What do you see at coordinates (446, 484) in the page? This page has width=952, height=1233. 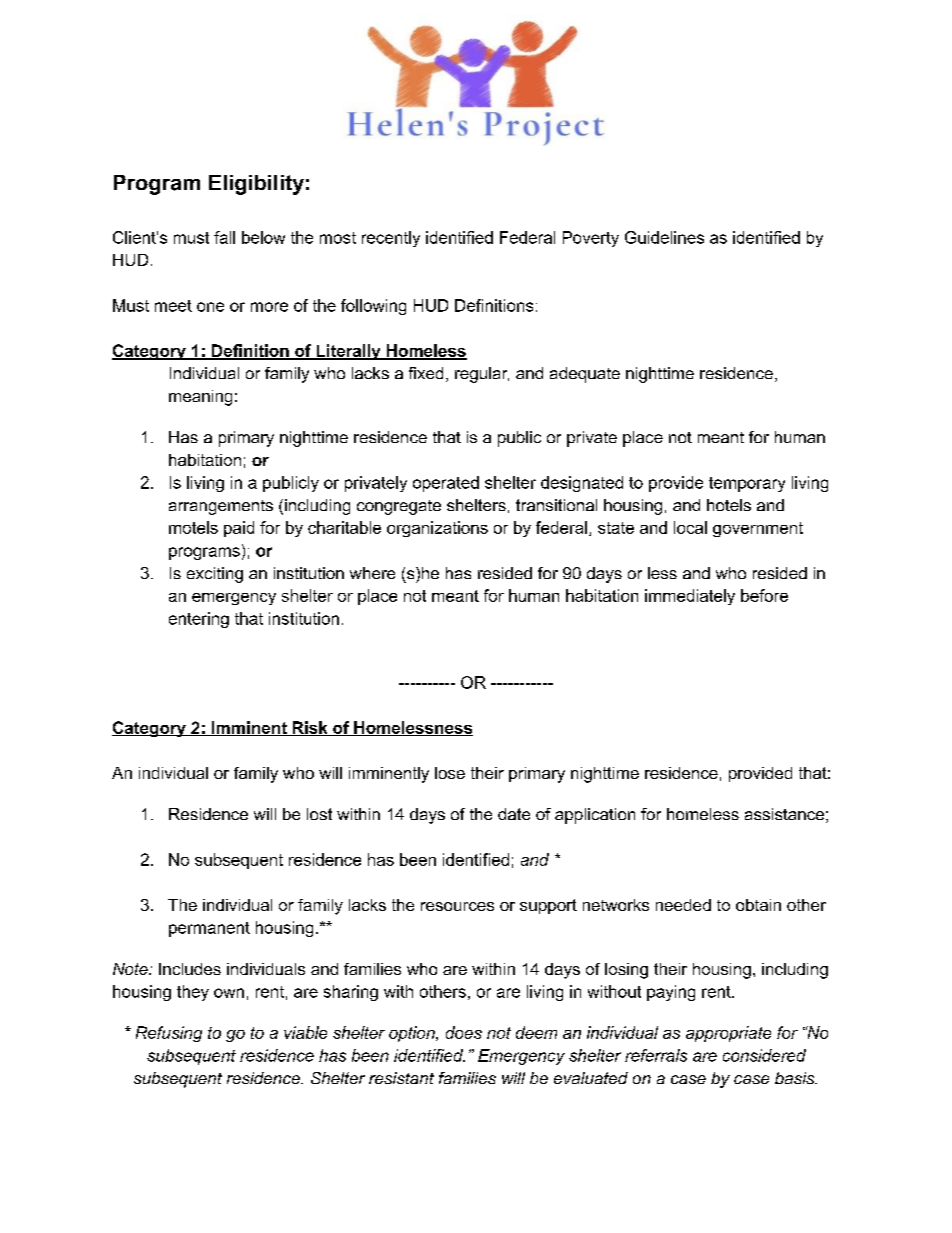 I see `operated` at bounding box center [446, 484].
